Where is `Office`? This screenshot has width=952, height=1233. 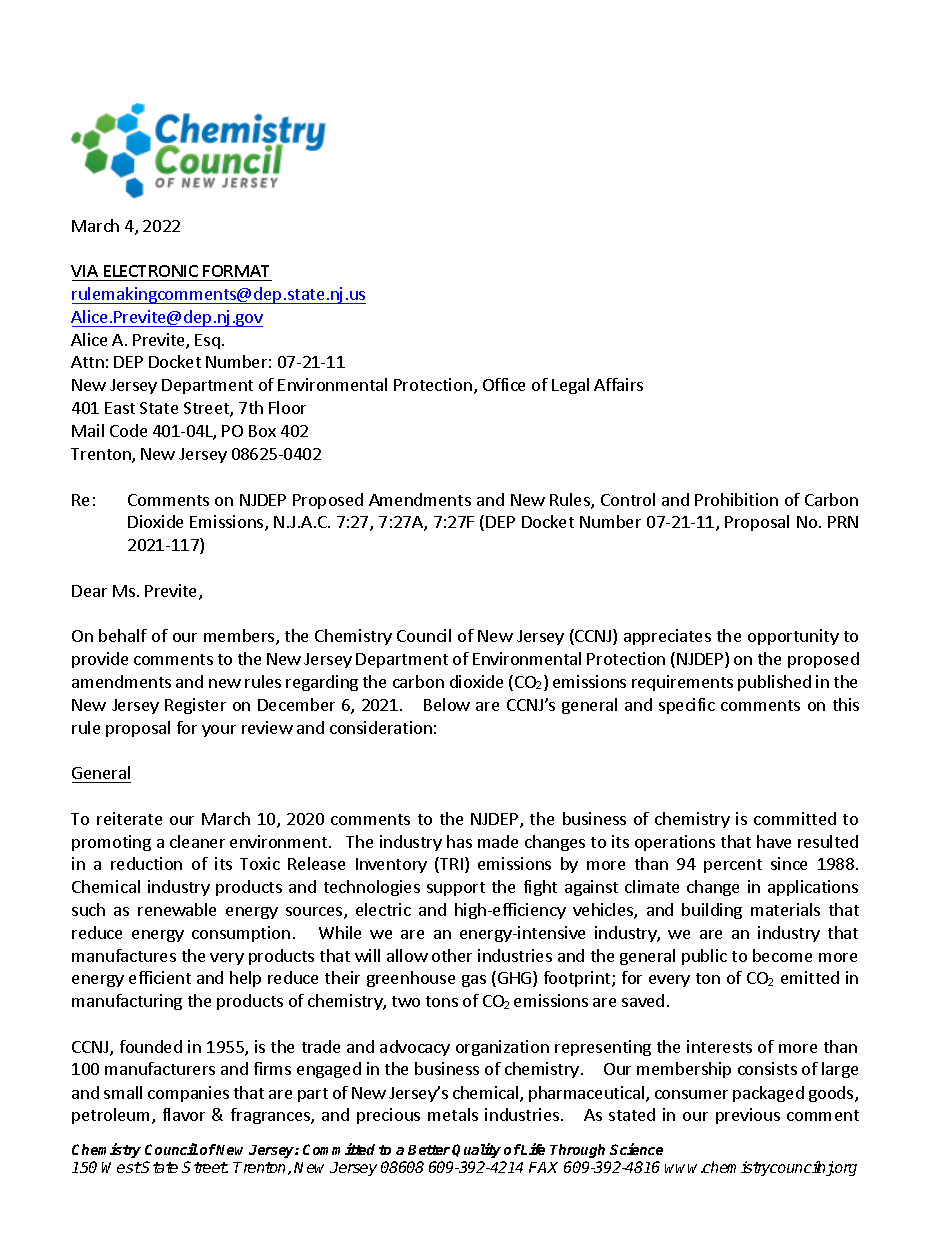 Office is located at coordinates (504, 384).
